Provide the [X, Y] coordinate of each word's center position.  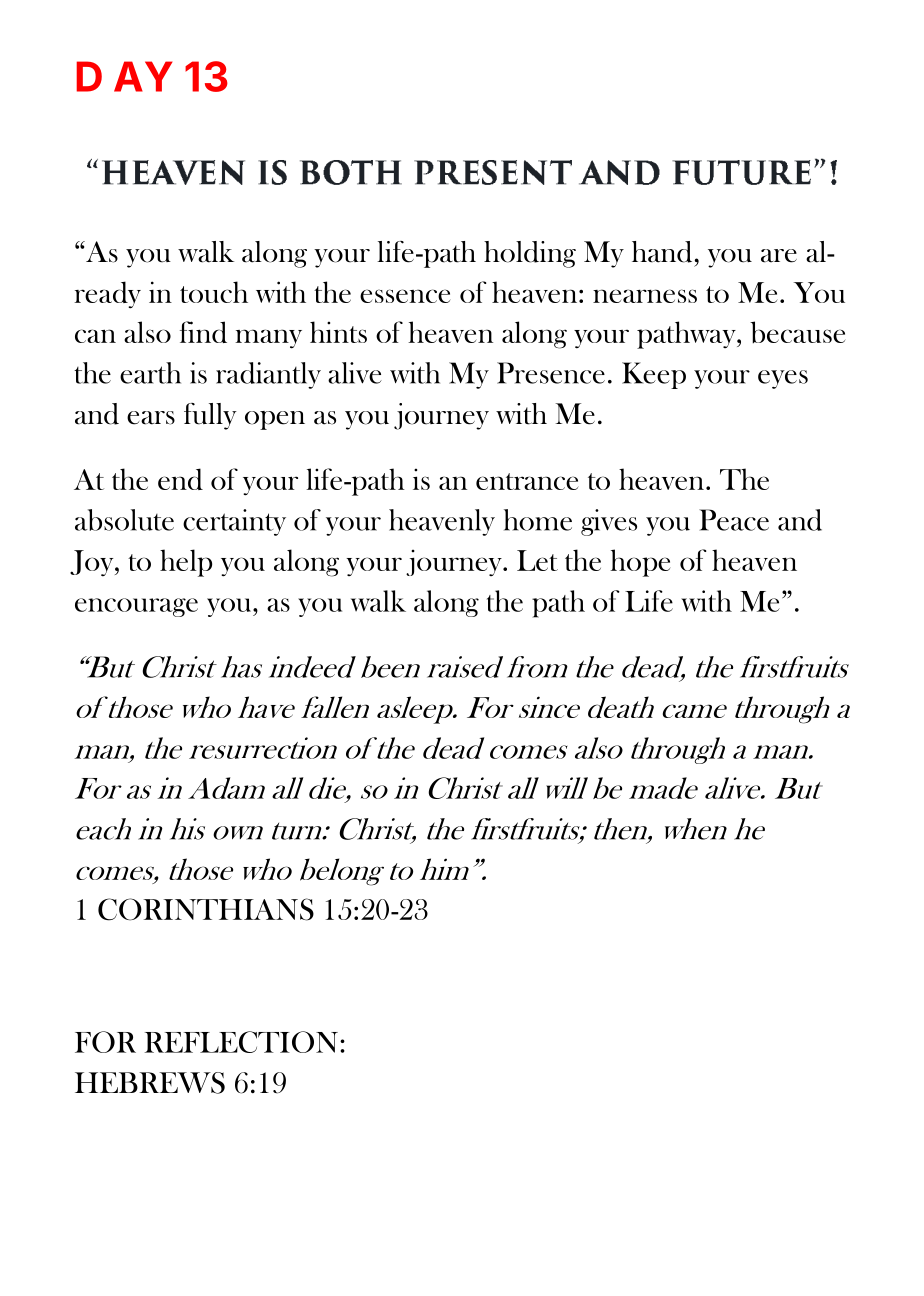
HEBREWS [150, 1083]
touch [214, 292]
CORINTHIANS [206, 909]
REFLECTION [243, 1042]
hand [662, 252]
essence [405, 296]
